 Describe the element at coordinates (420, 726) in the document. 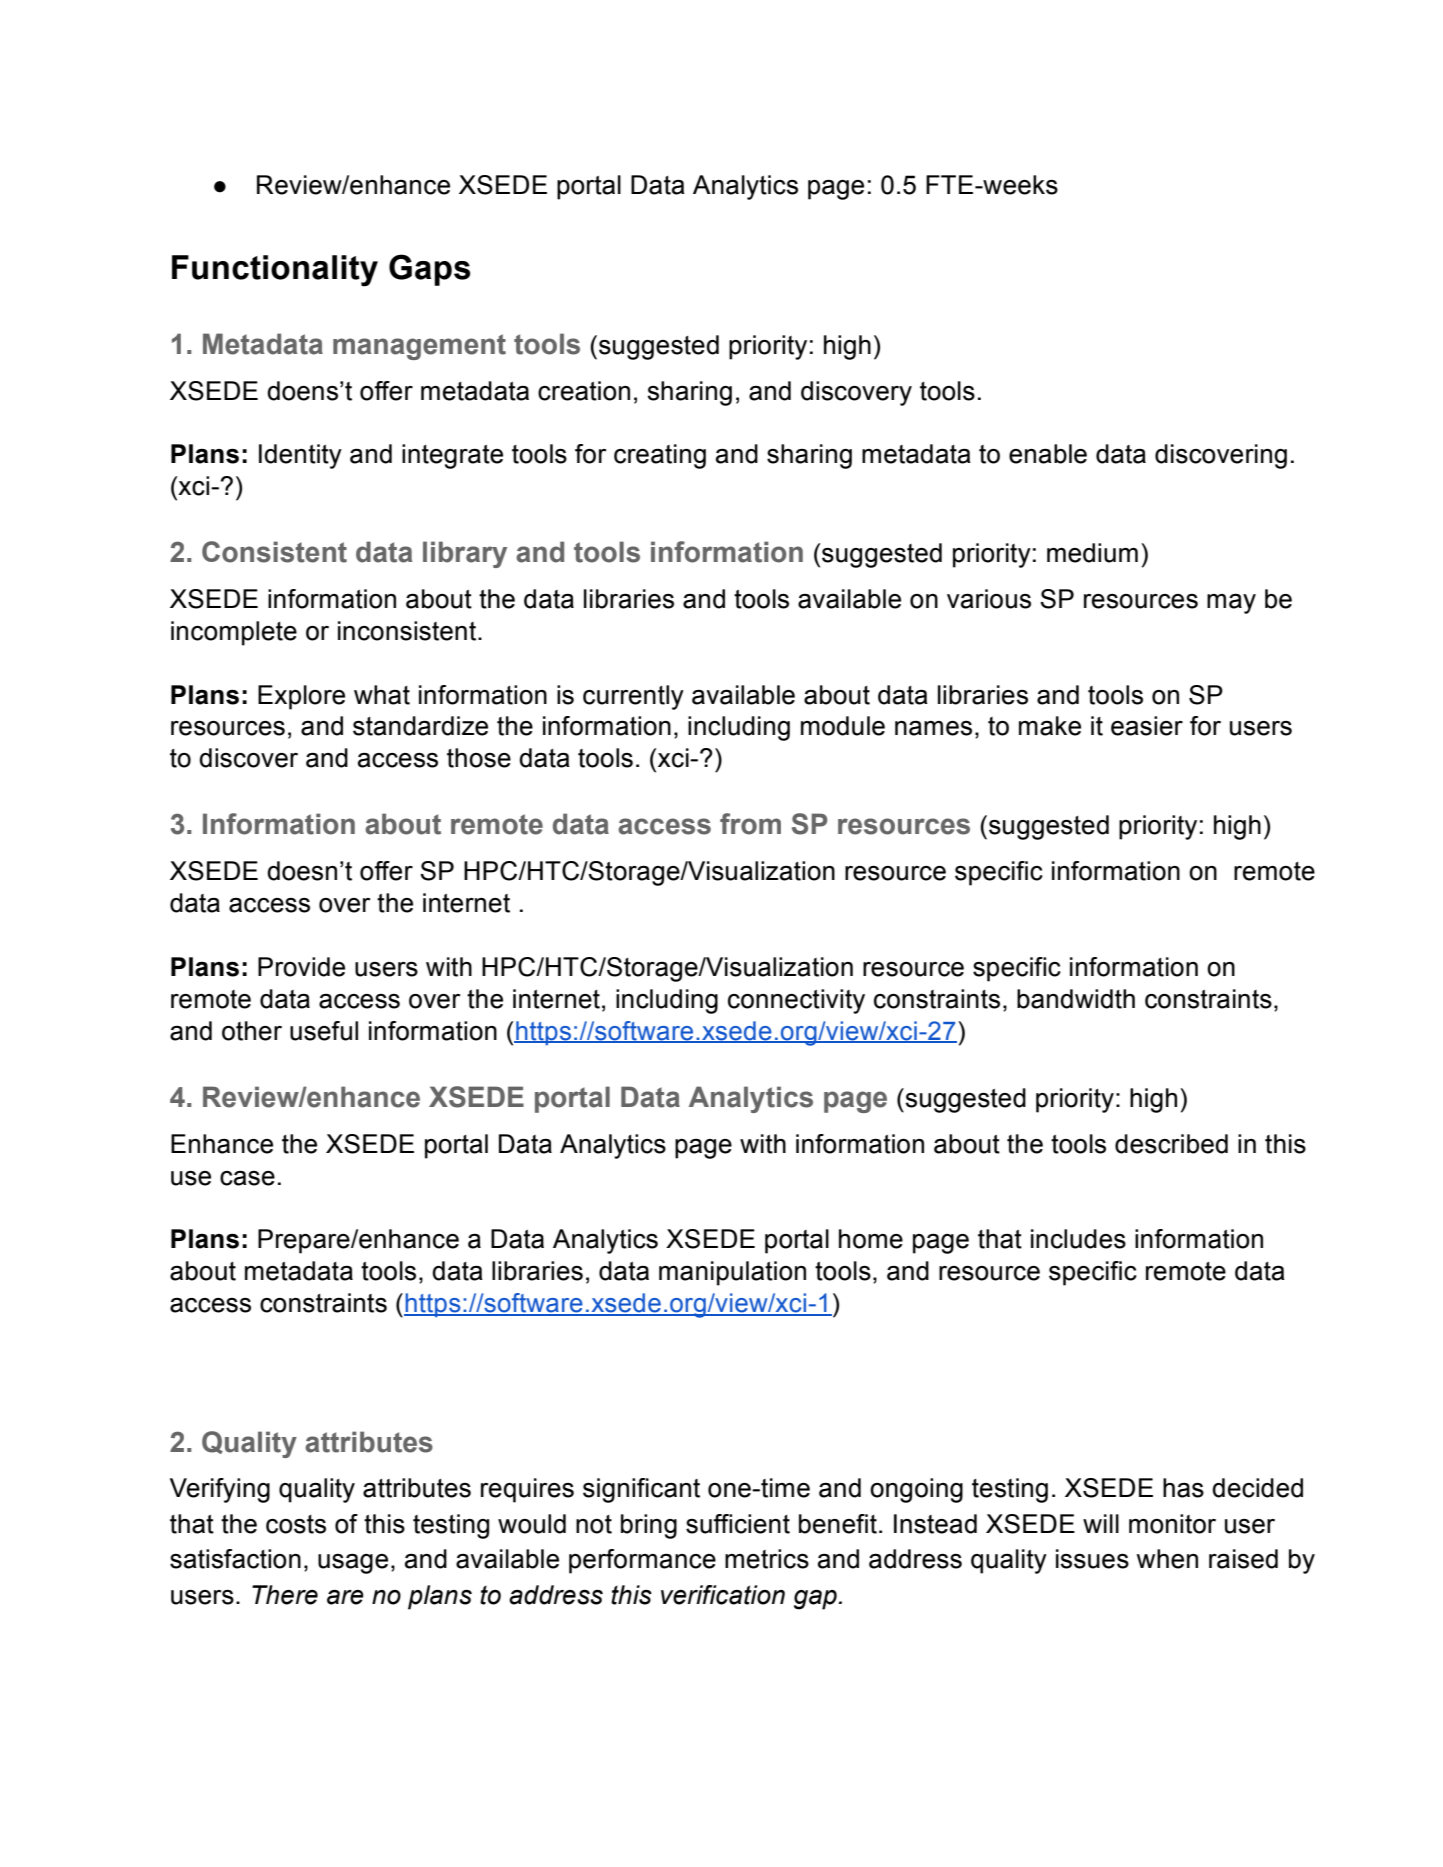

I see `standardize` at that location.
